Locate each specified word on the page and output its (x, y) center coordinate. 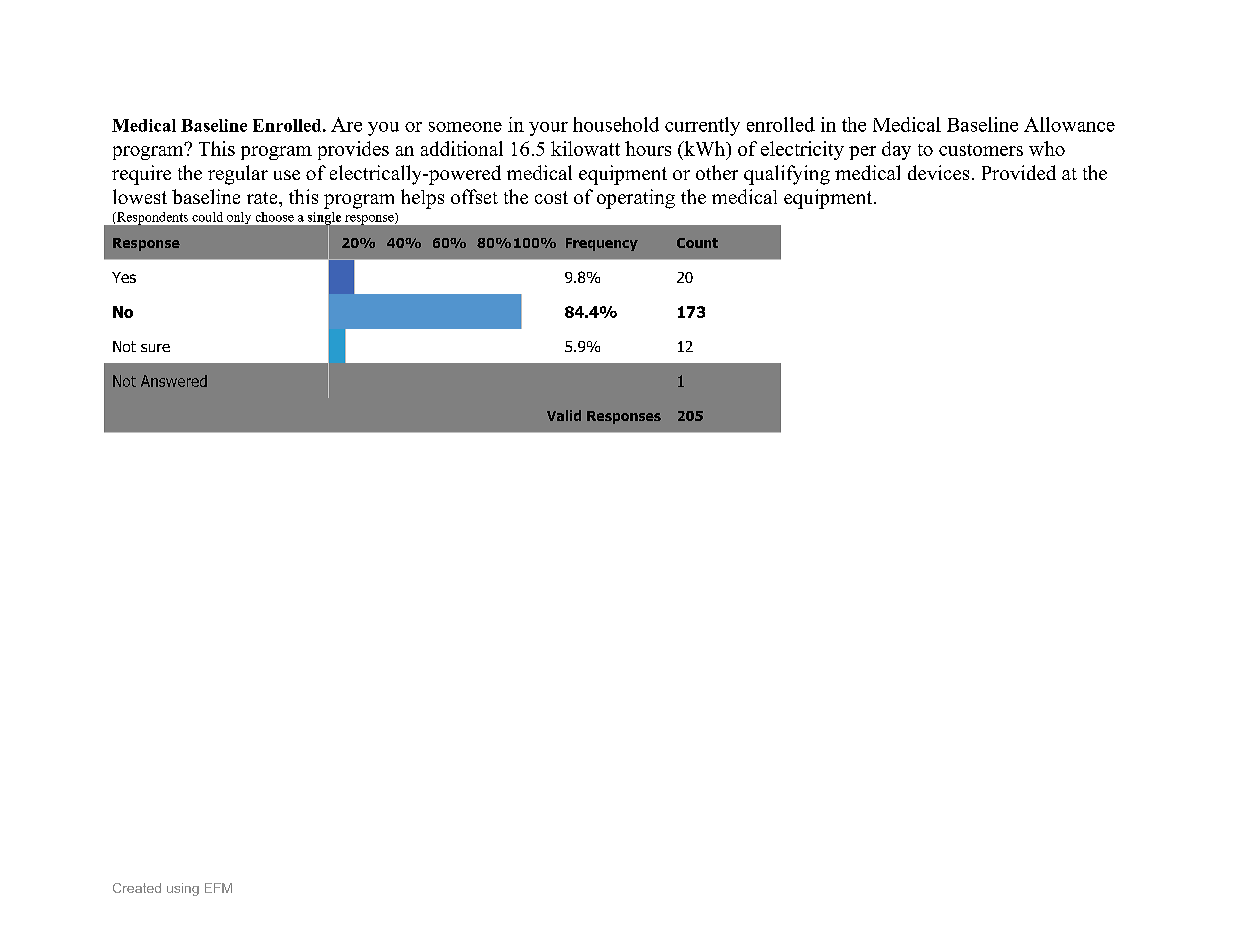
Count (697, 243)
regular (238, 175)
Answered (174, 381)
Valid (564, 415)
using (183, 889)
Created (137, 888)
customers (981, 150)
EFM (218, 888)
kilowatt (585, 148)
